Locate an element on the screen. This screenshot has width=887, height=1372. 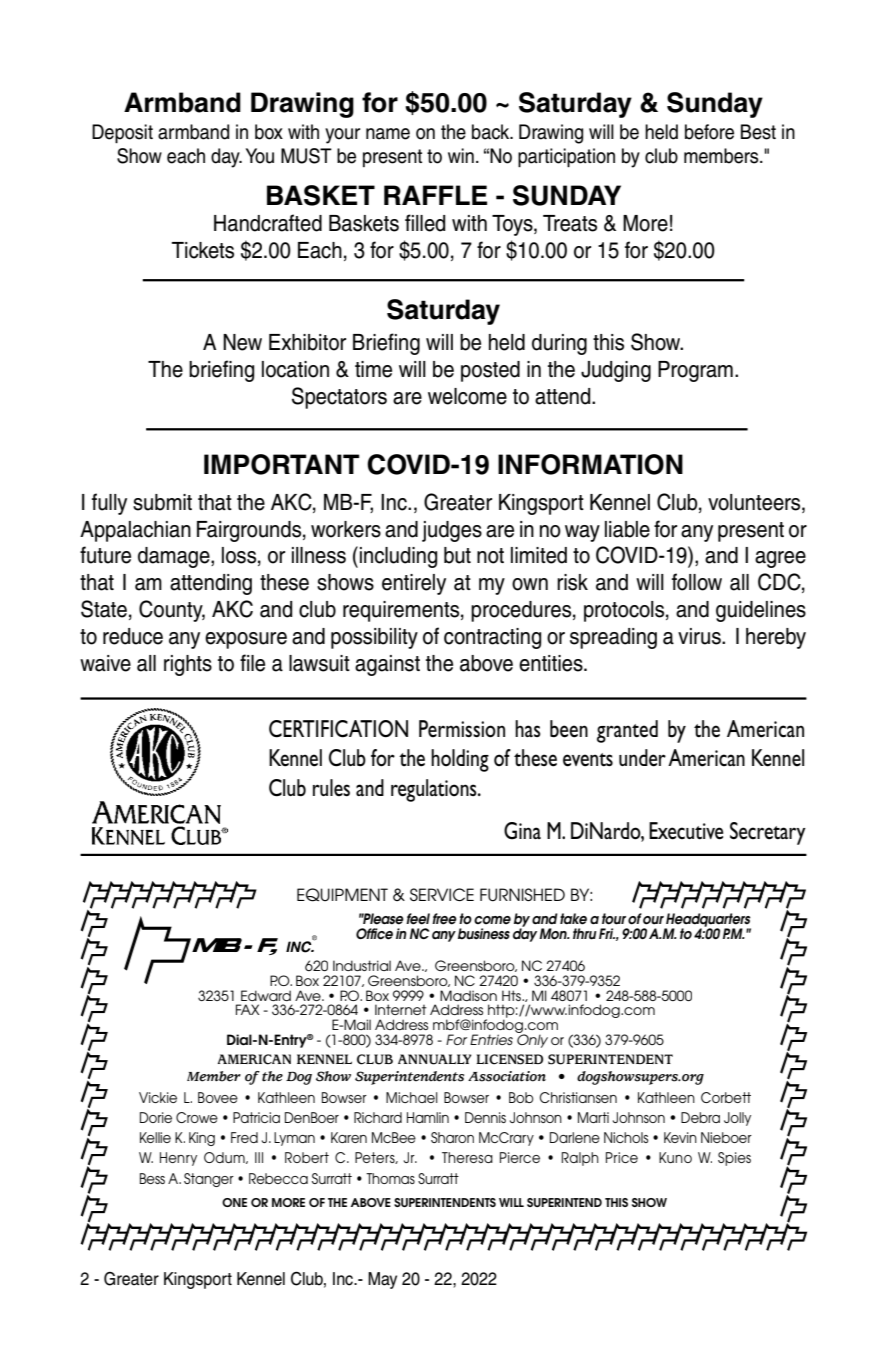
virus is located at coordinates (700, 636).
